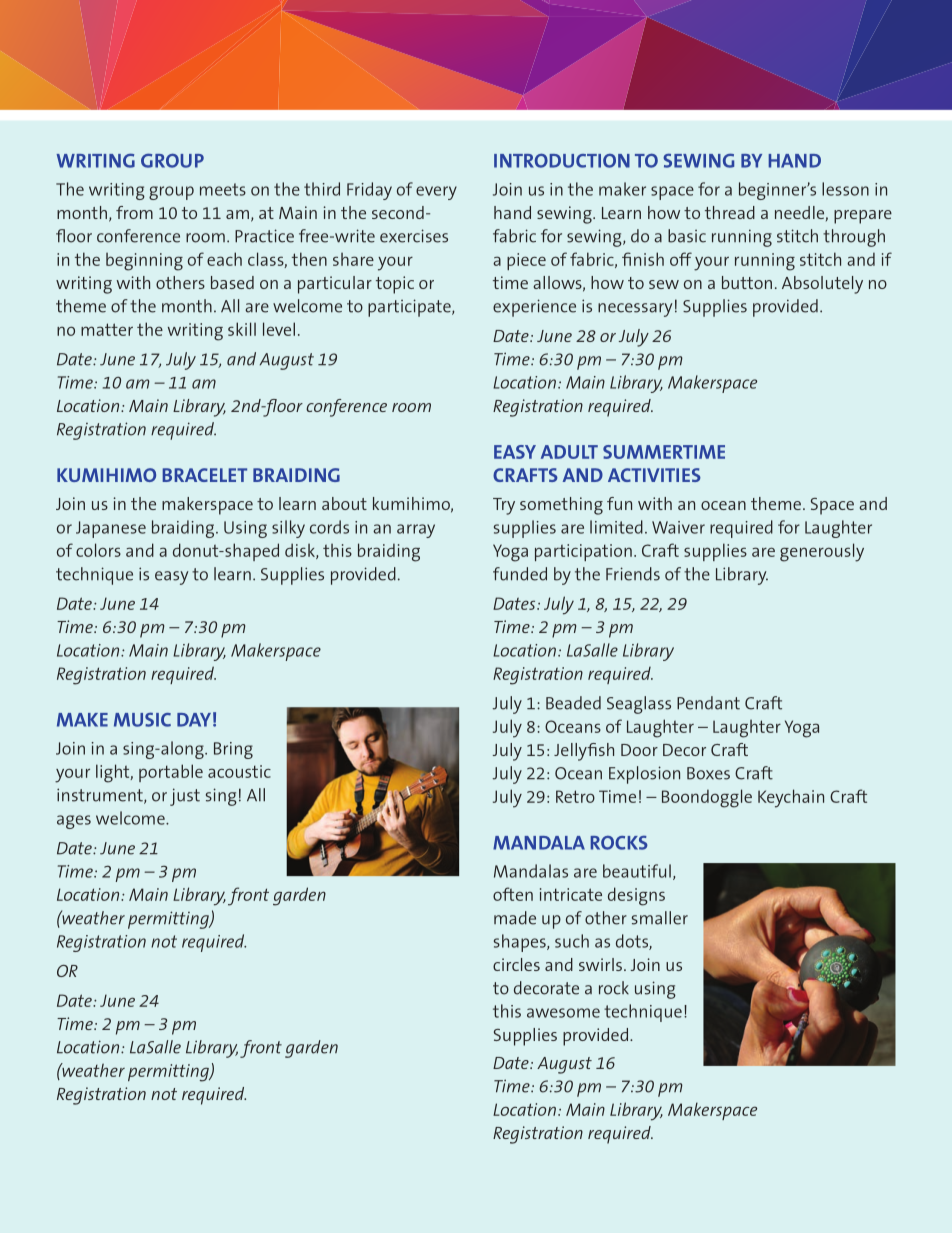  I want to click on ADULT, so click(569, 452).
